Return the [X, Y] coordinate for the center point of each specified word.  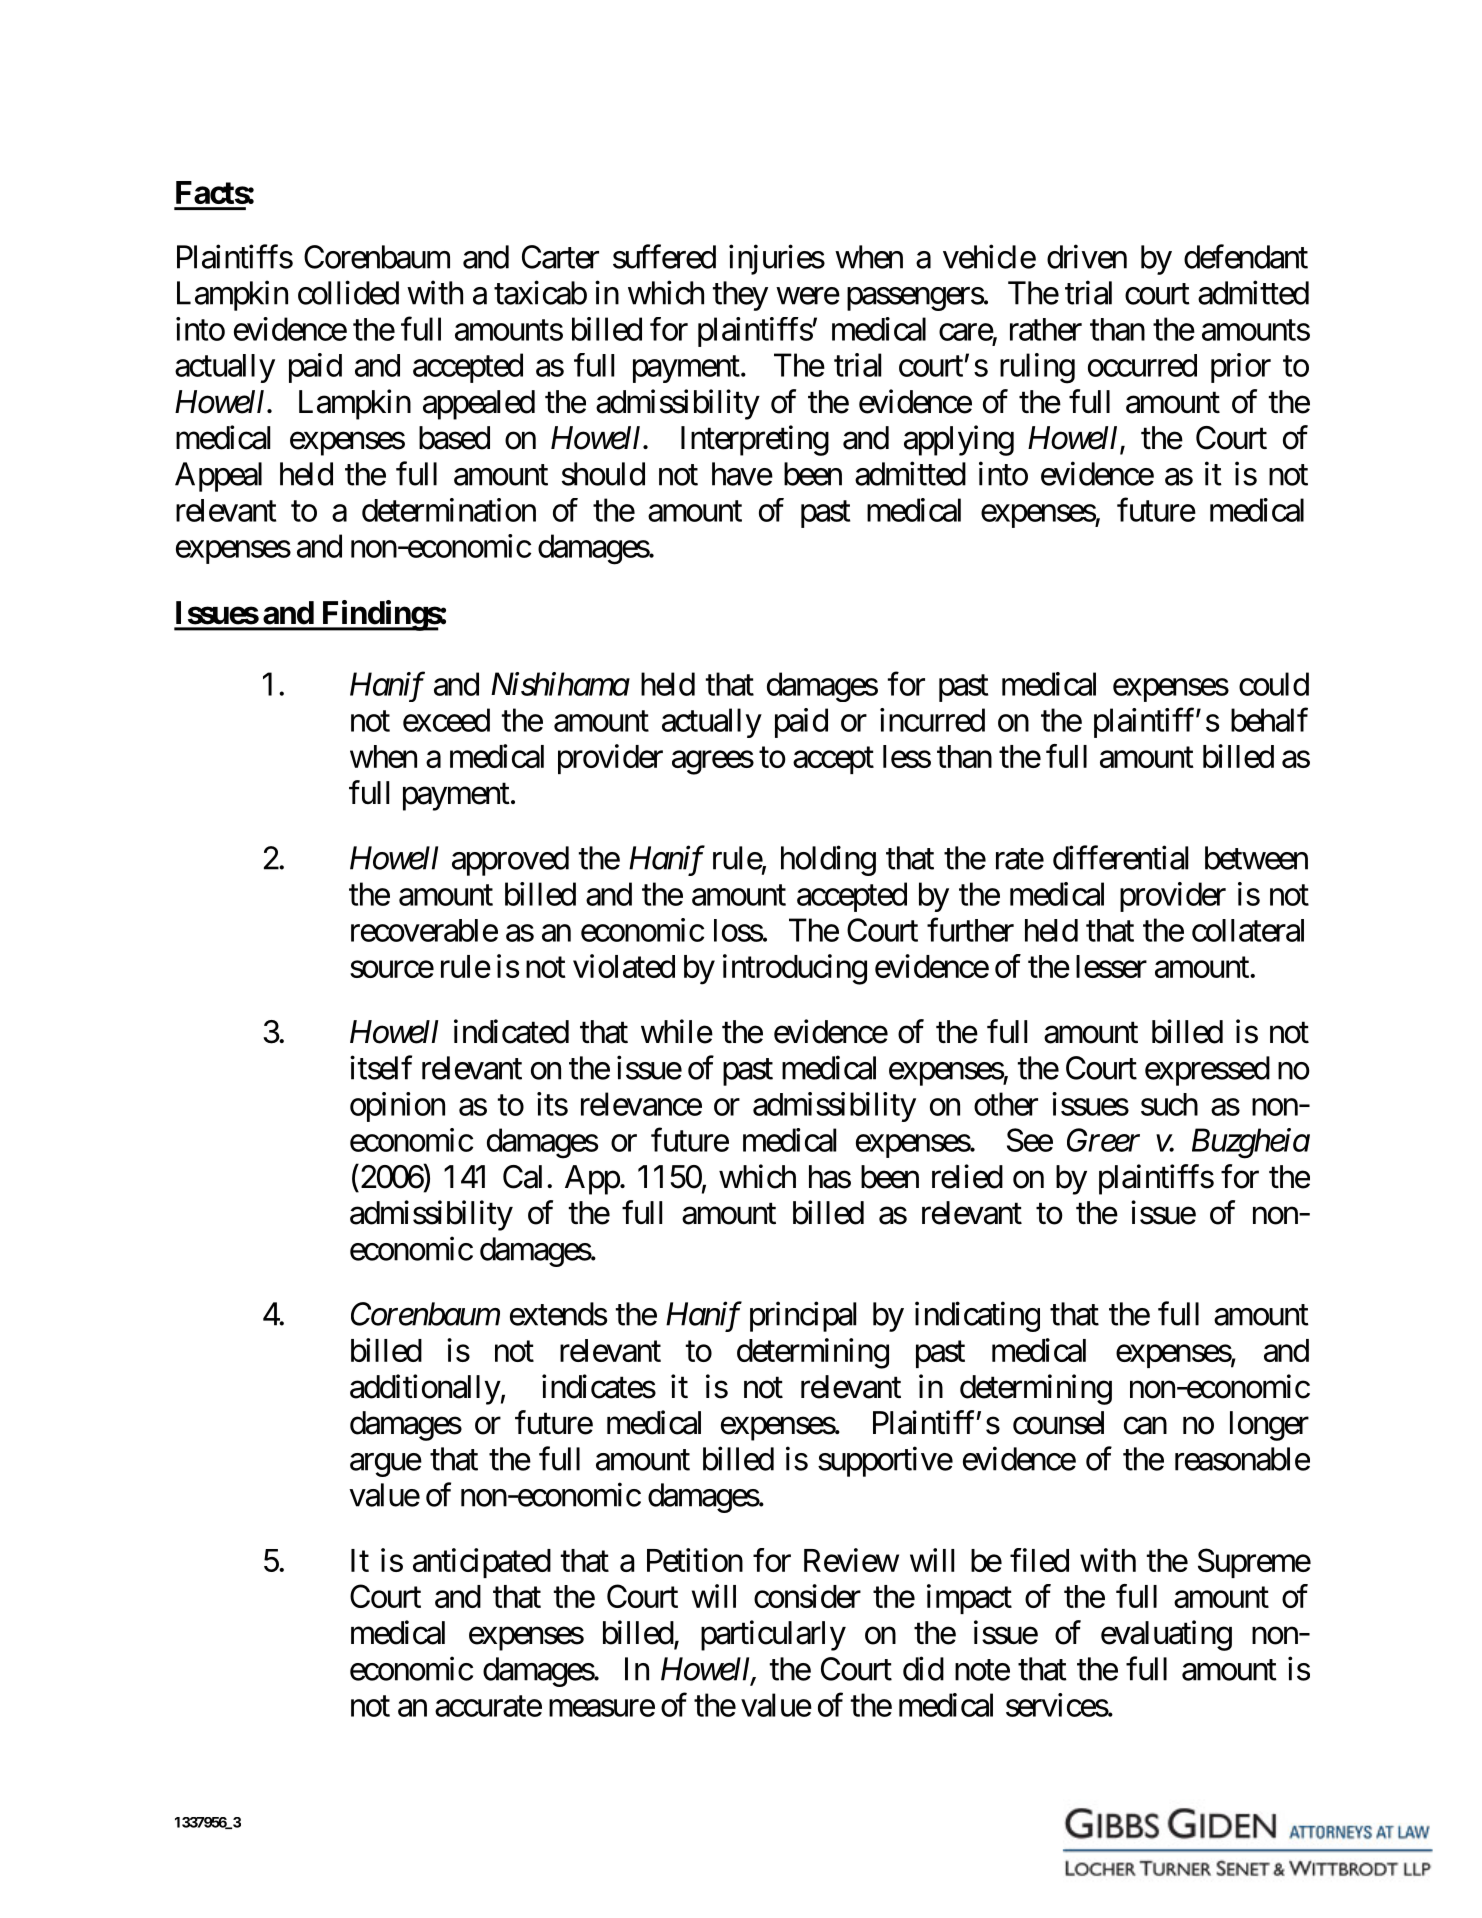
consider [807, 1596]
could [1274, 684]
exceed [446, 720]
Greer [1103, 1140]
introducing [795, 969]
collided [348, 292]
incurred [932, 720]
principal [803, 1316]
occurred [1142, 365]
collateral [1248, 930]
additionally [425, 1389]
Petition [695, 1560]
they [740, 296]
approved [510, 861]
